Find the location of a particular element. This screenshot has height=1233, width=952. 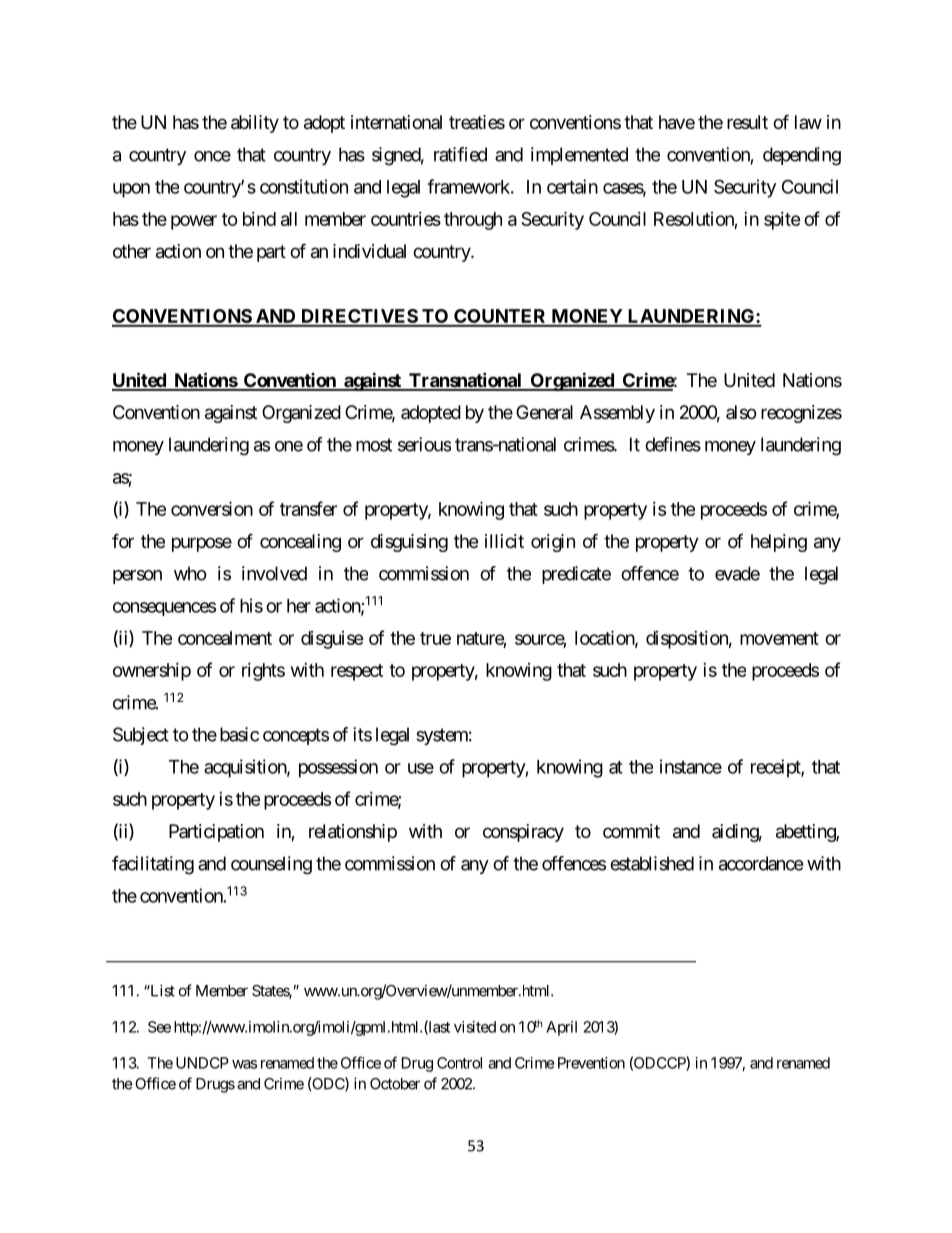

result is located at coordinates (747, 122).
